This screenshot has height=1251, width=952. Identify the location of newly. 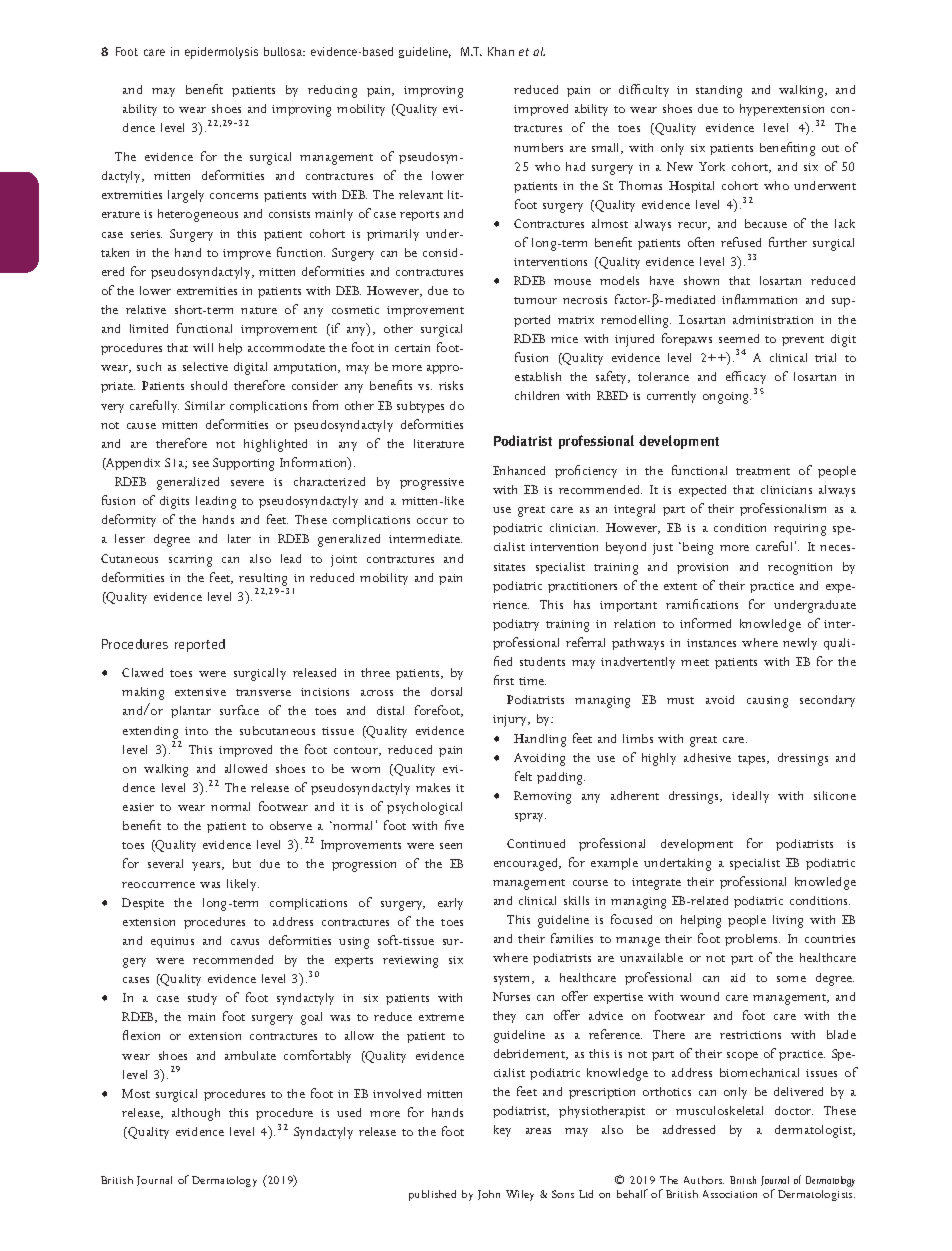
(800, 644).
